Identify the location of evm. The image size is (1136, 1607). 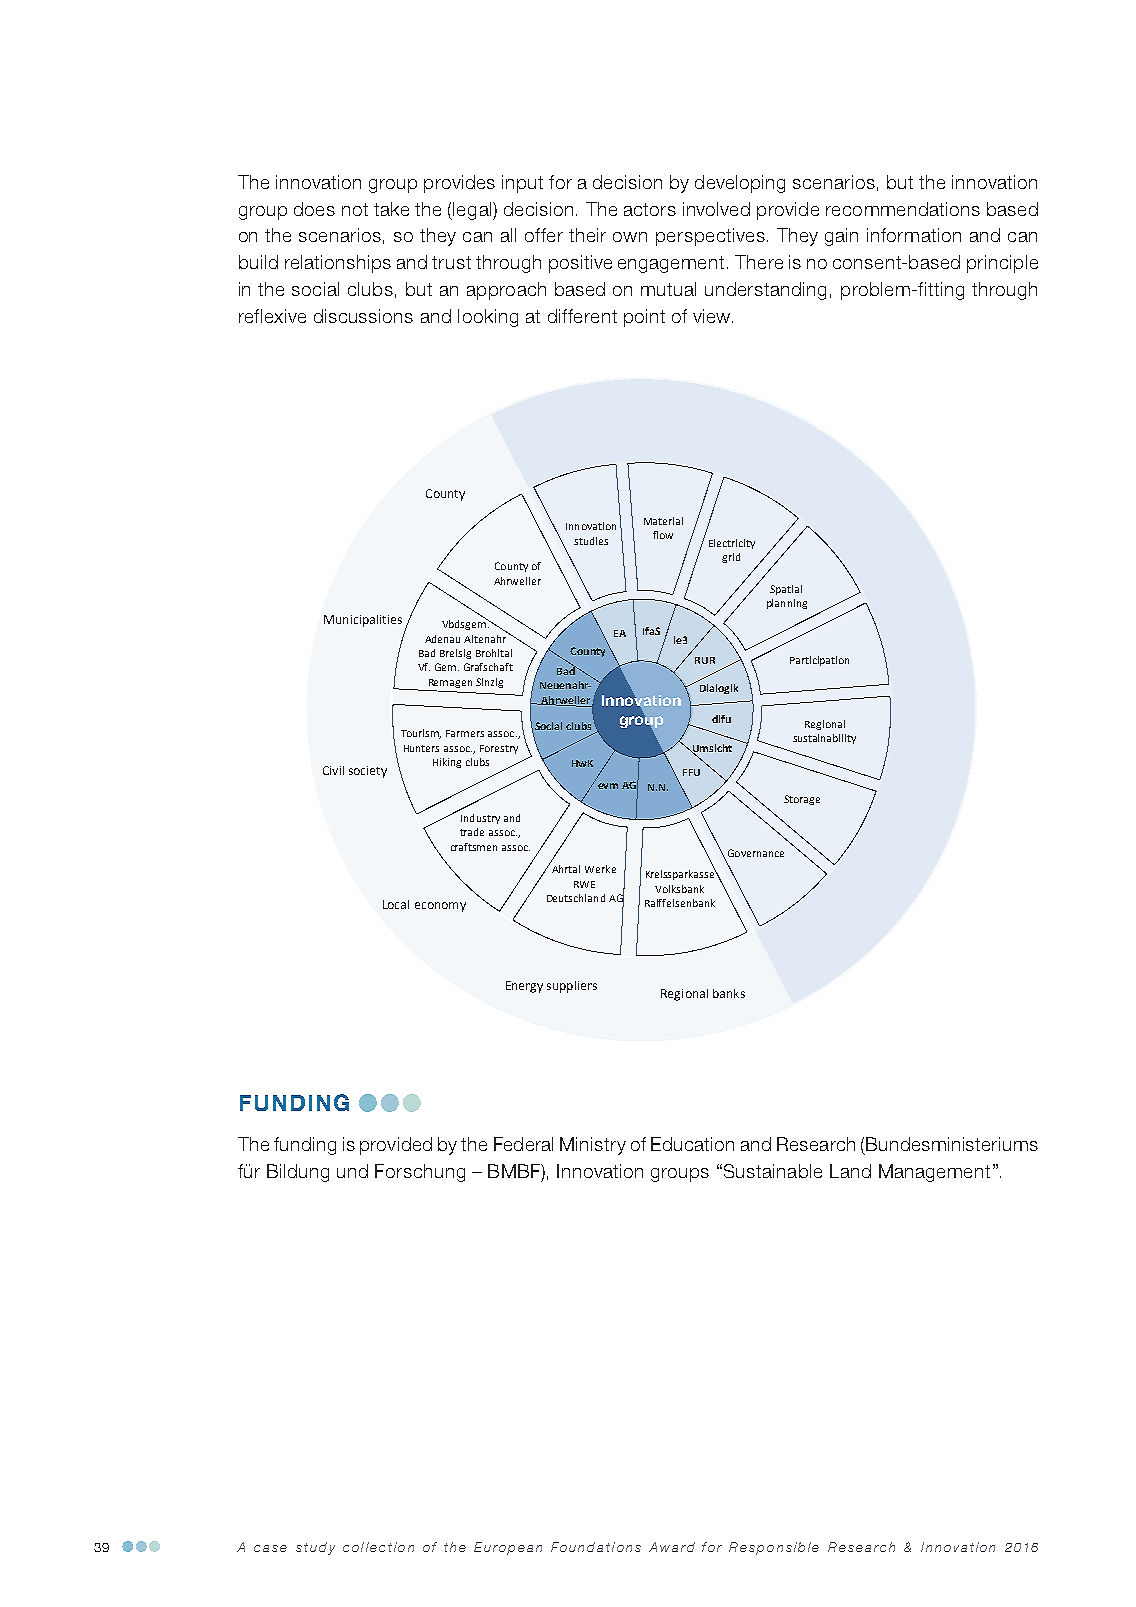
(608, 786).
